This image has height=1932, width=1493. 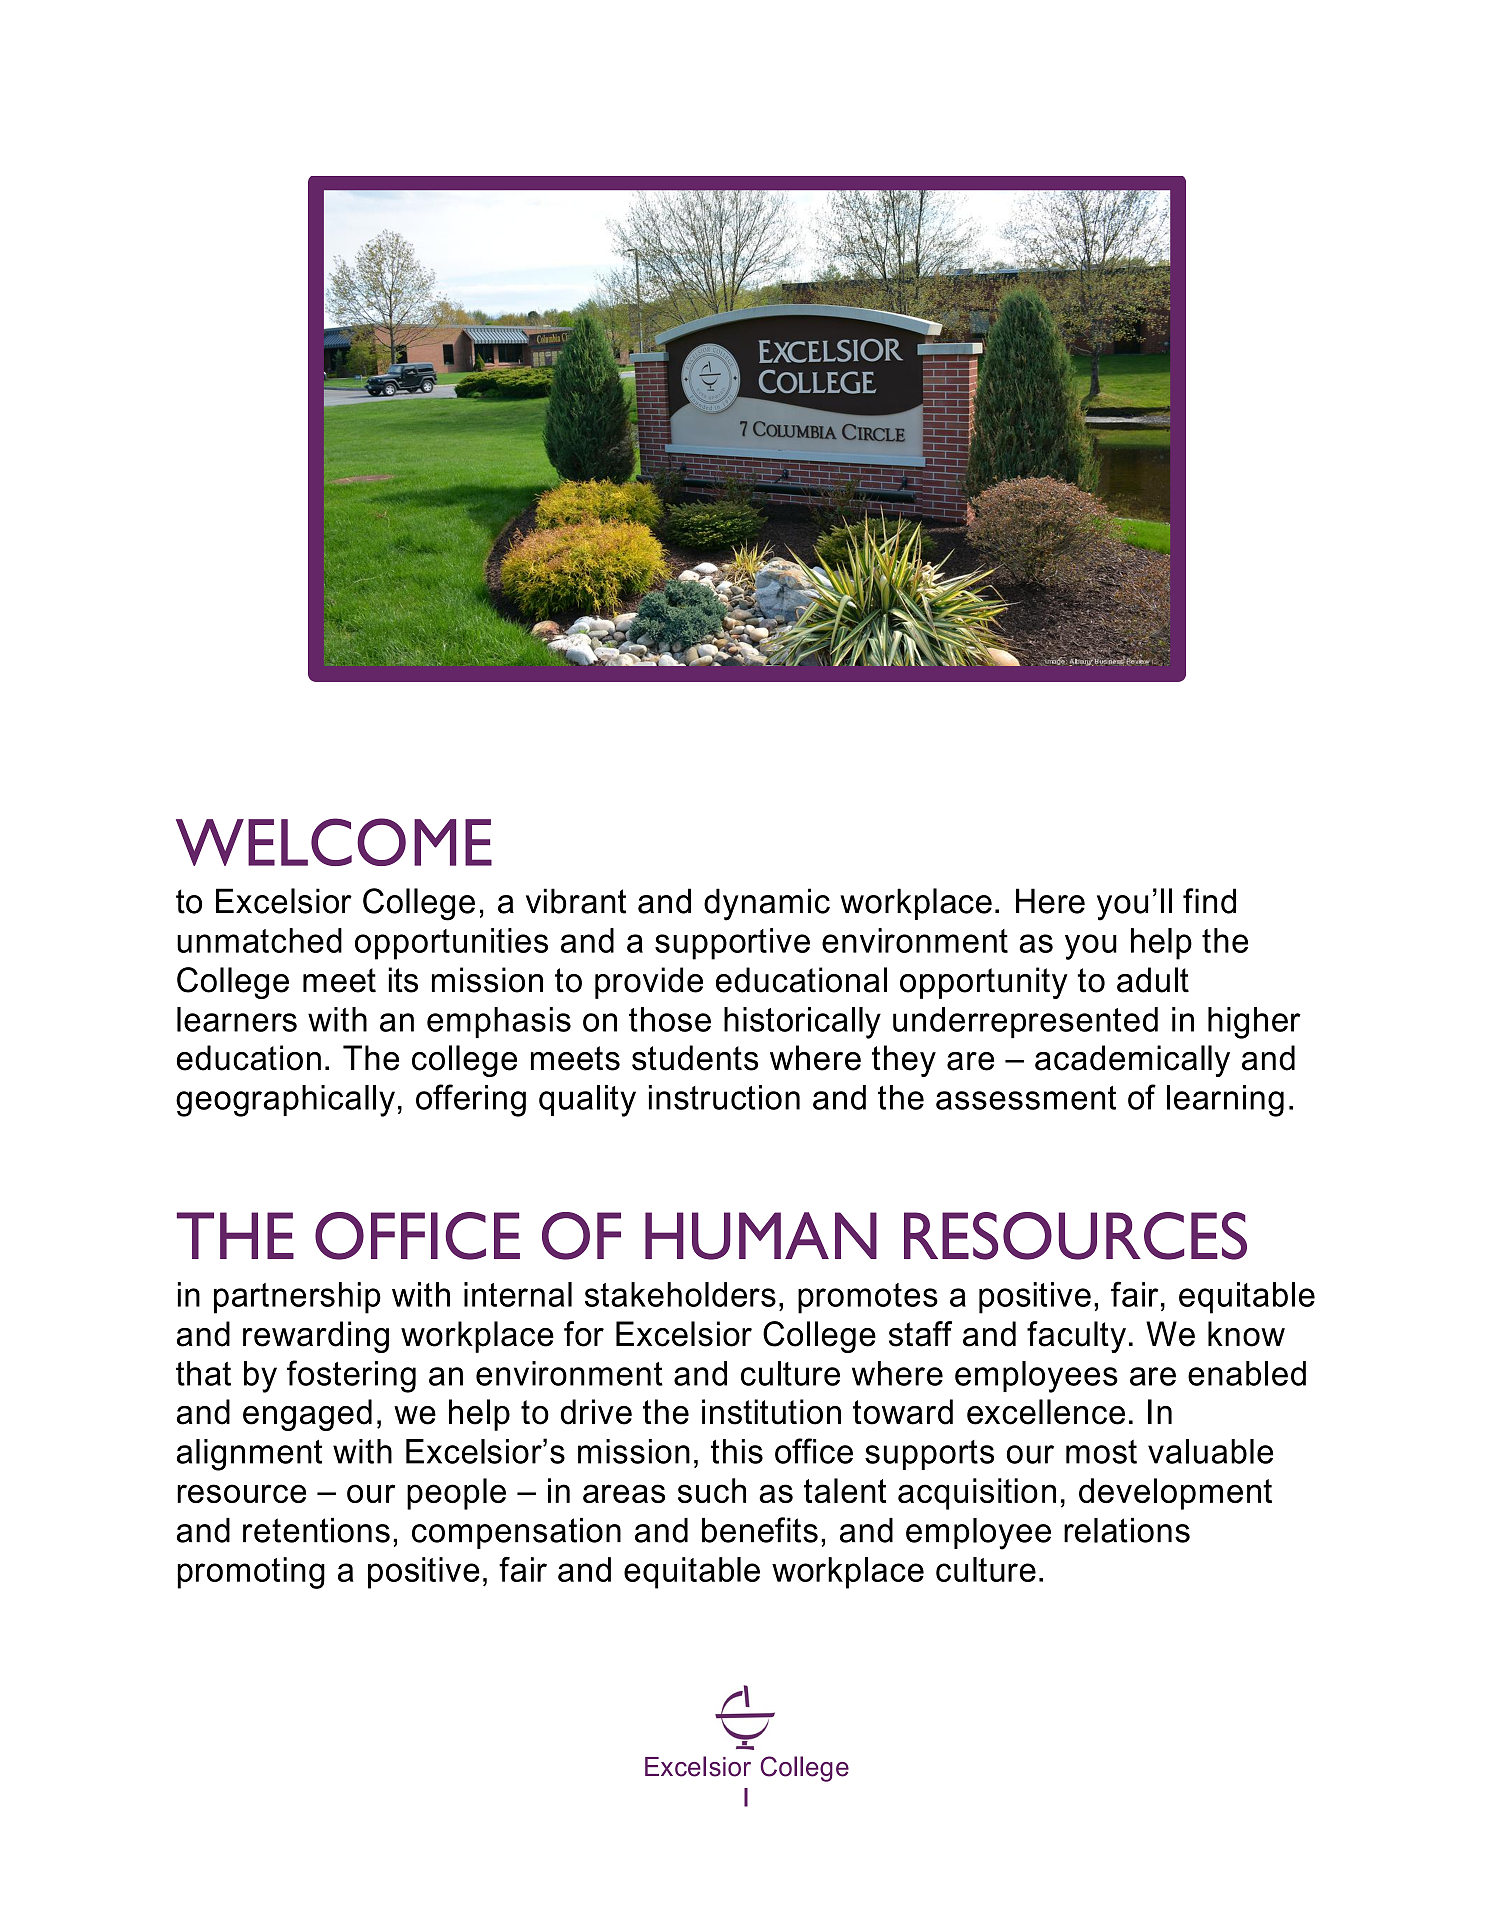 What do you see at coordinates (1209, 901) in the image?
I see `find` at bounding box center [1209, 901].
